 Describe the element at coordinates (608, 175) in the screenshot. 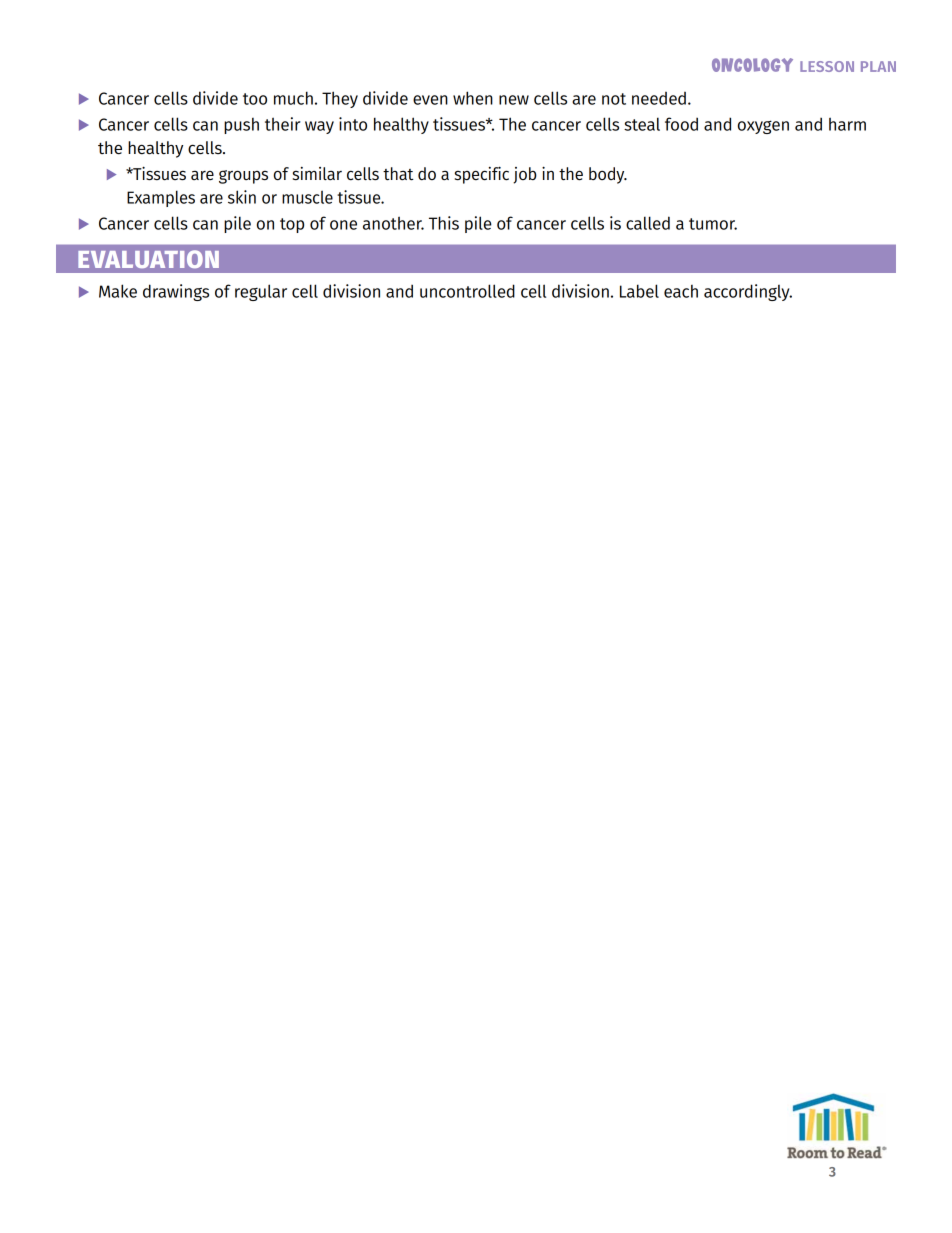

I see `body` at that location.
